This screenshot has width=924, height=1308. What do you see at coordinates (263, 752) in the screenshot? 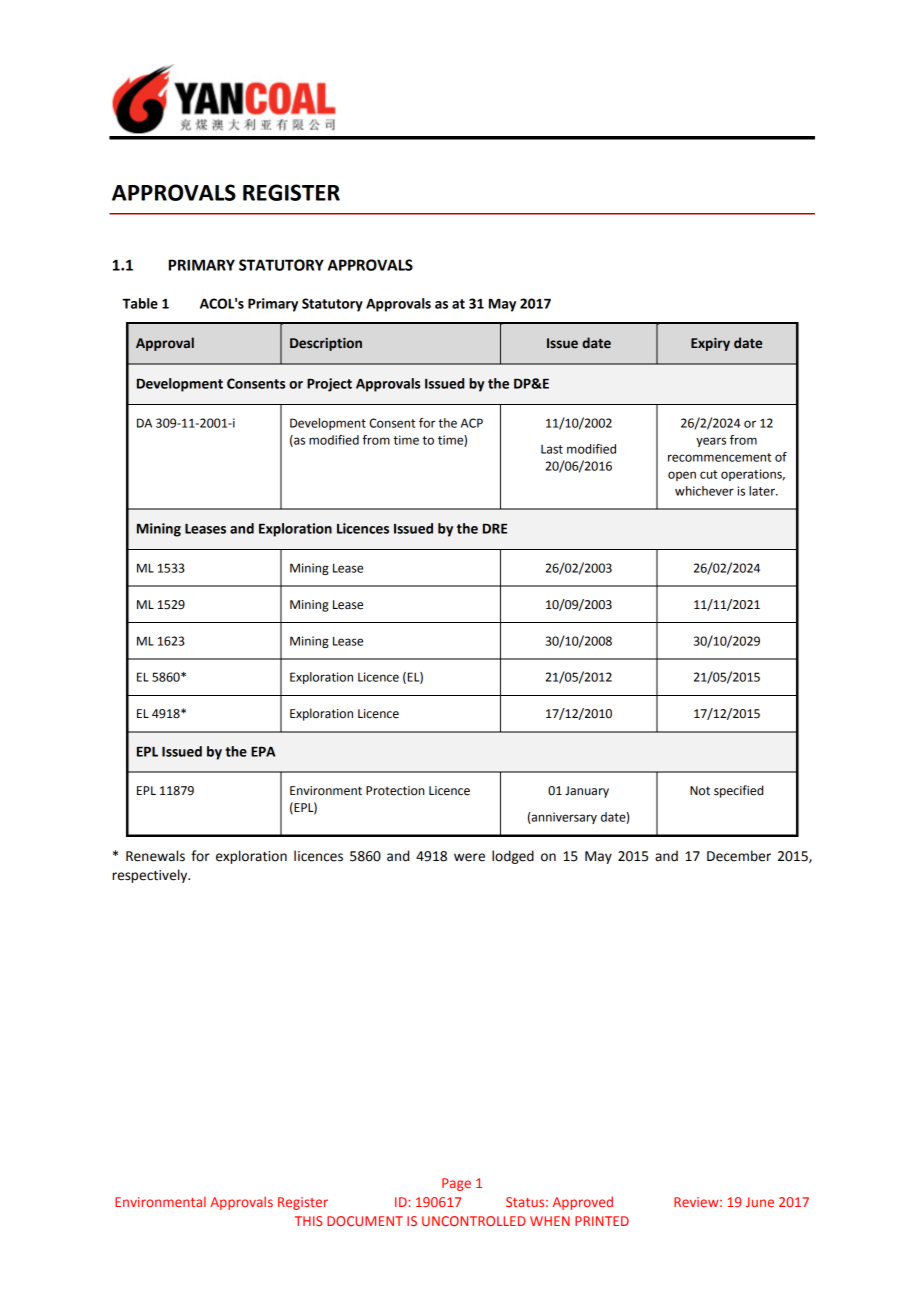
I see `EPA` at bounding box center [263, 752].
